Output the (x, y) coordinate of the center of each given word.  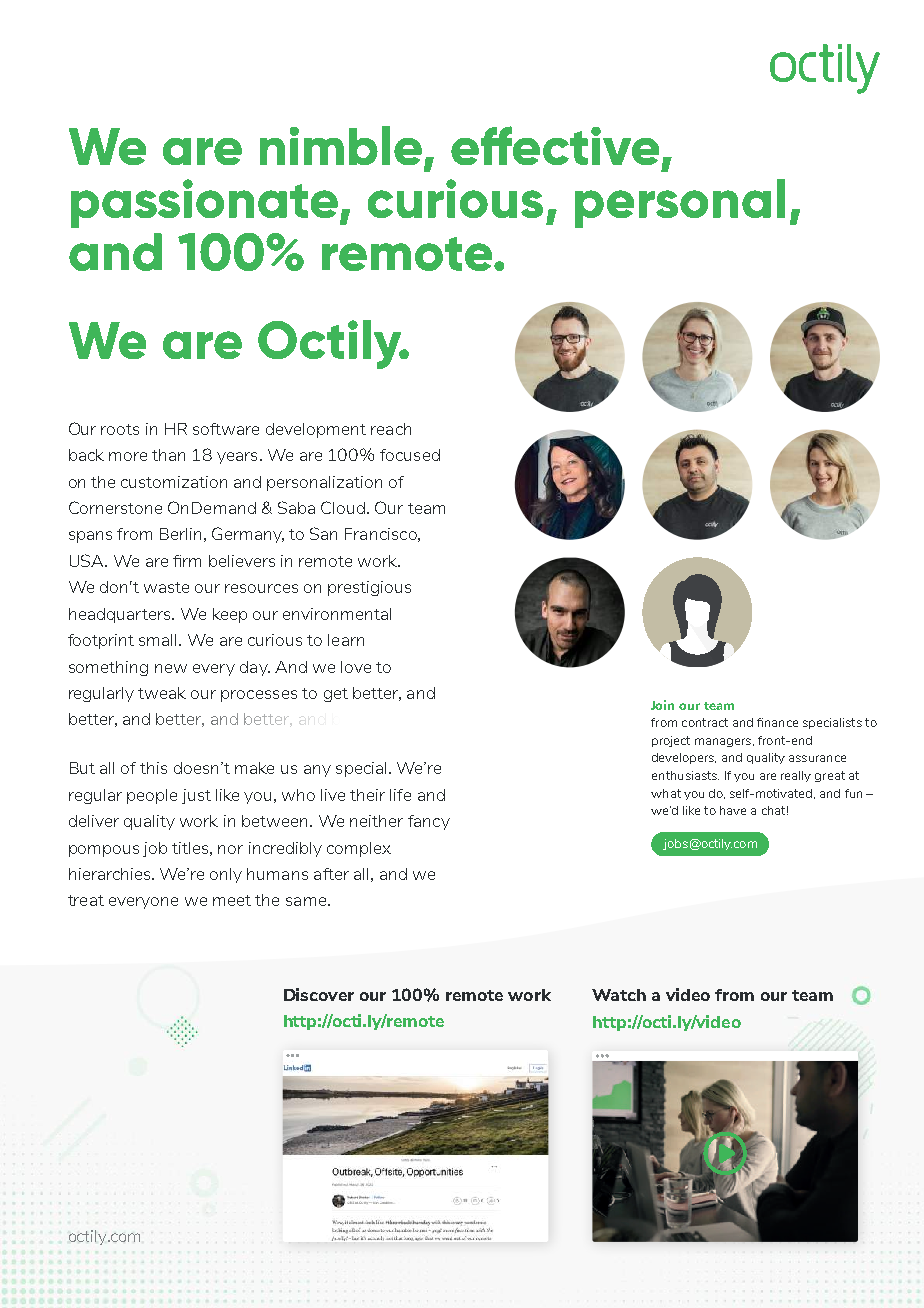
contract (705, 722)
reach (391, 429)
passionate (204, 203)
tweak (162, 693)
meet (232, 900)
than (168, 455)
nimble (341, 145)
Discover (319, 994)
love (356, 667)
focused (410, 455)
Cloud (343, 507)
